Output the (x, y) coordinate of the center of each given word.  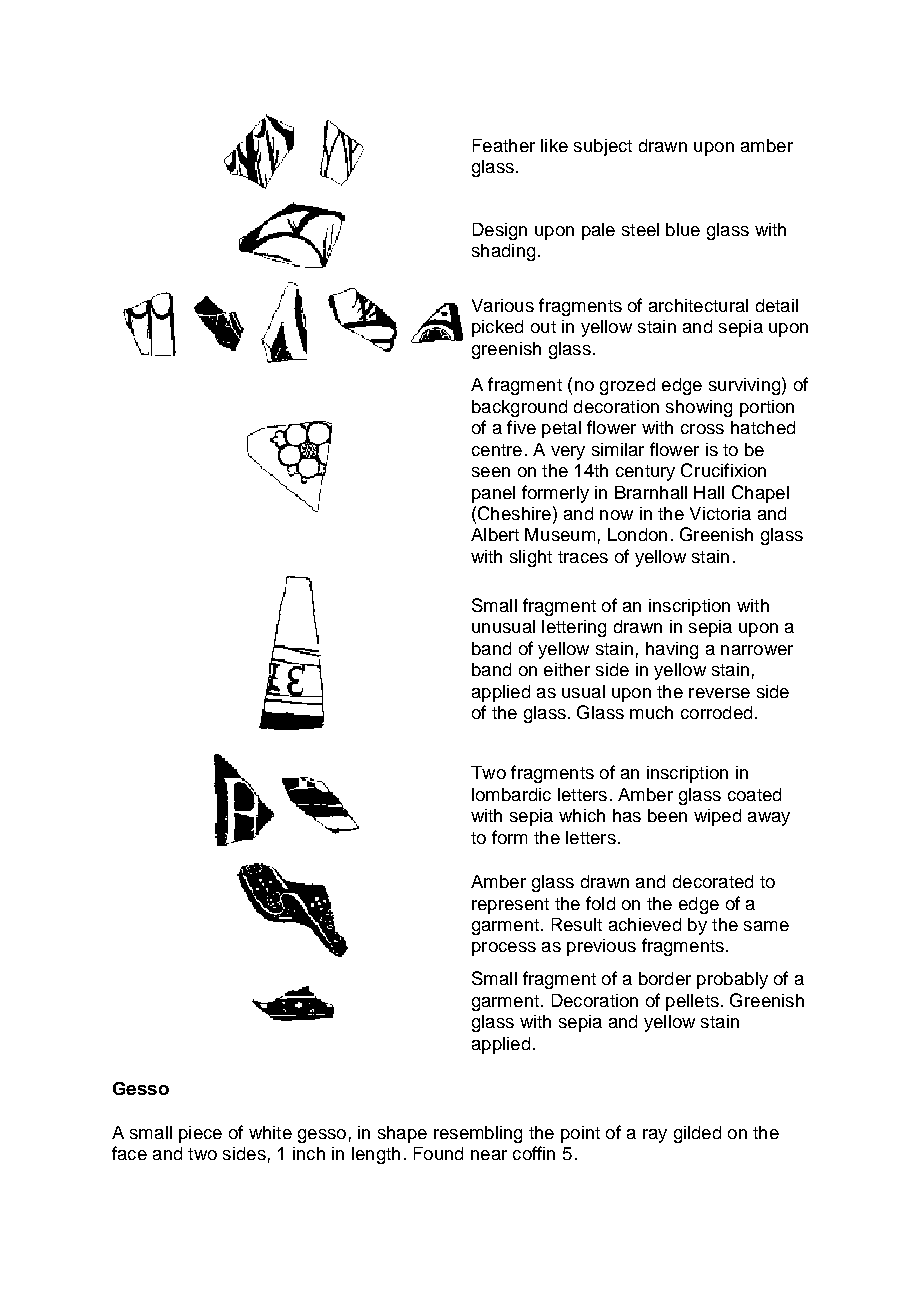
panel (493, 494)
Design (500, 231)
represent (510, 906)
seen (491, 472)
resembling (478, 1134)
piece (200, 1134)
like (554, 145)
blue (683, 229)
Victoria (720, 513)
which (582, 815)
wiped (717, 817)
